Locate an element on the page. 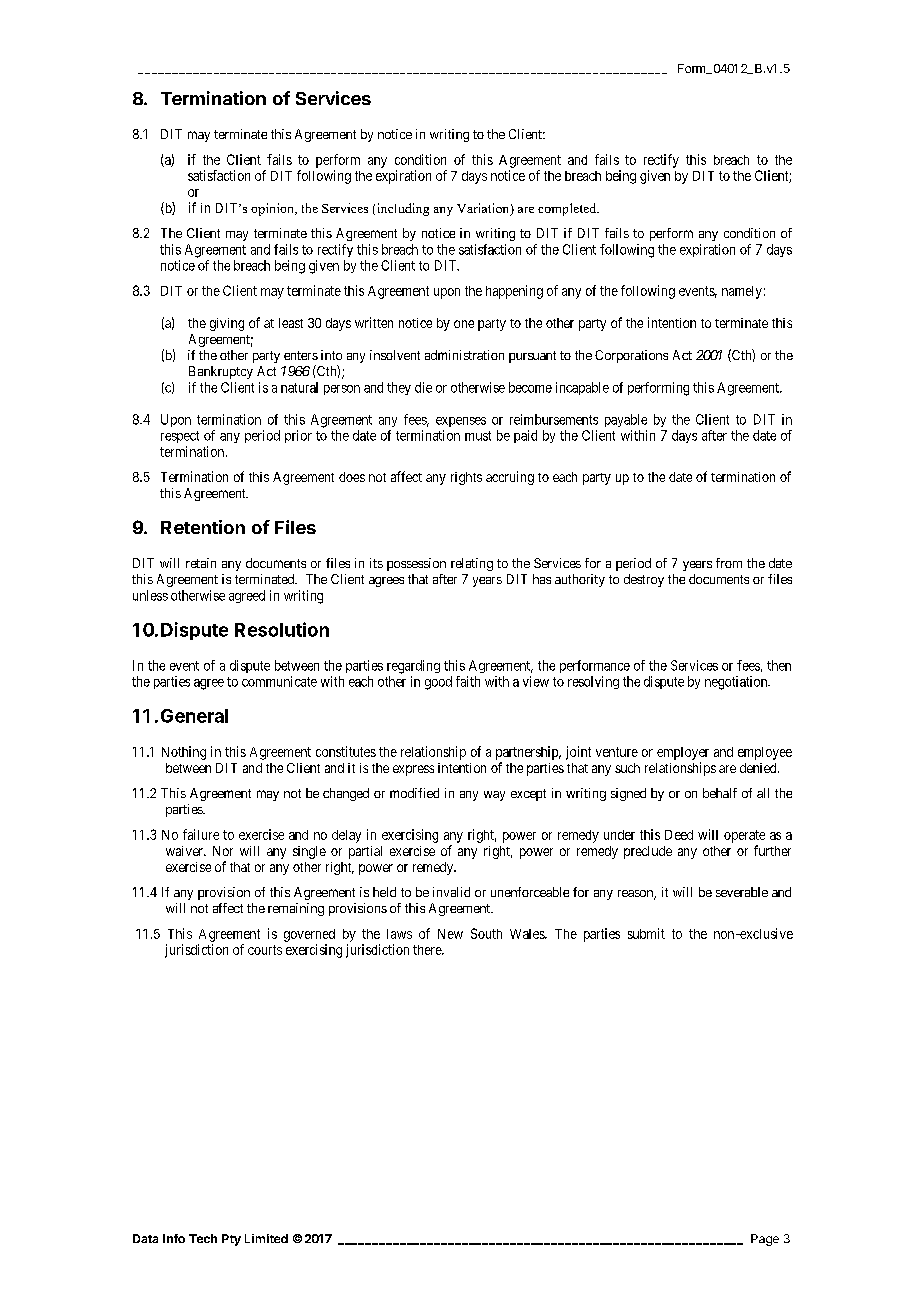 Image resolution: width=924 pixels, height=1308 pixels. Limited is located at coordinates (266, 1238).
